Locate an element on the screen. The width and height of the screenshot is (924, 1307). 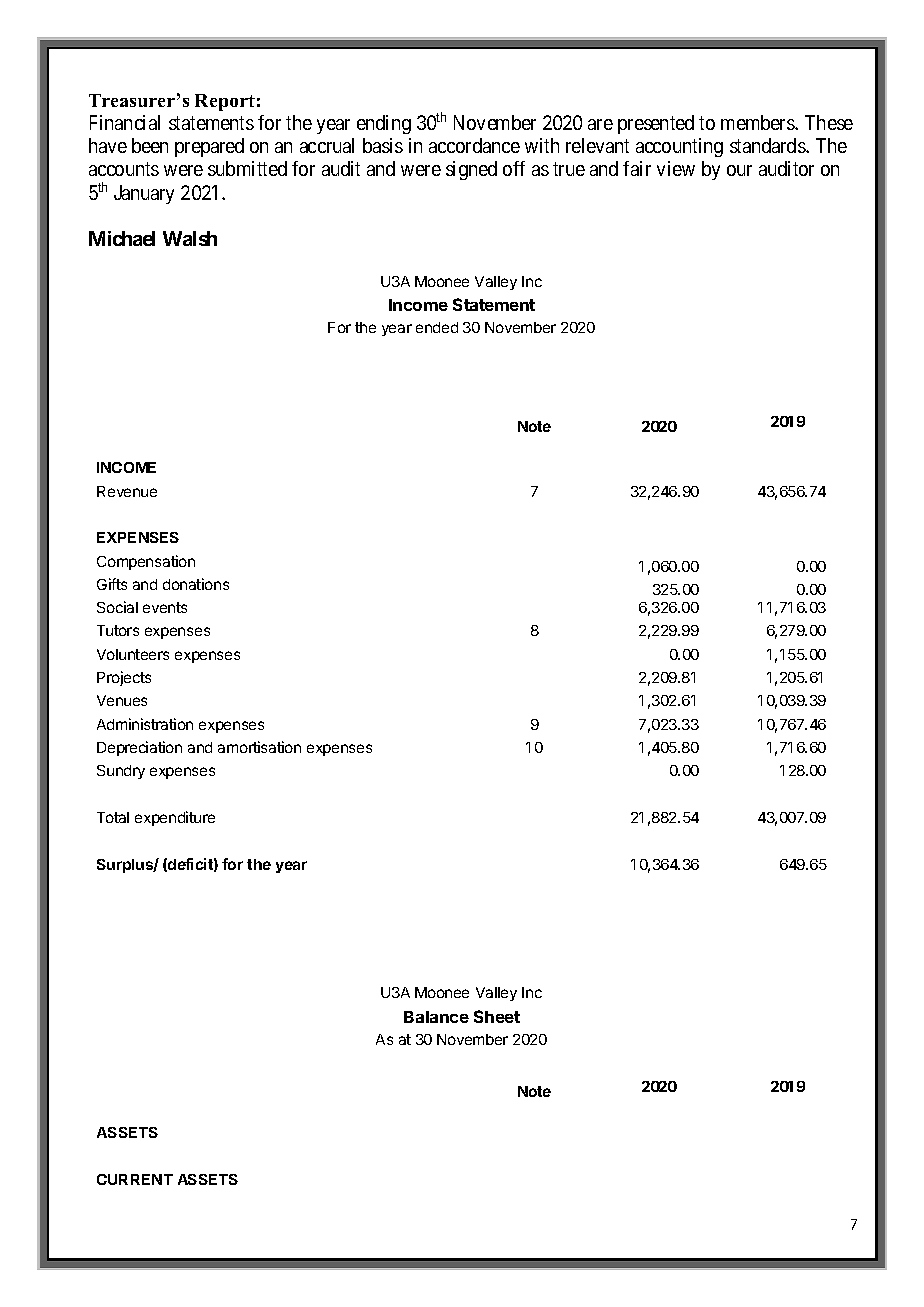
Depreciation is located at coordinates (139, 748).
